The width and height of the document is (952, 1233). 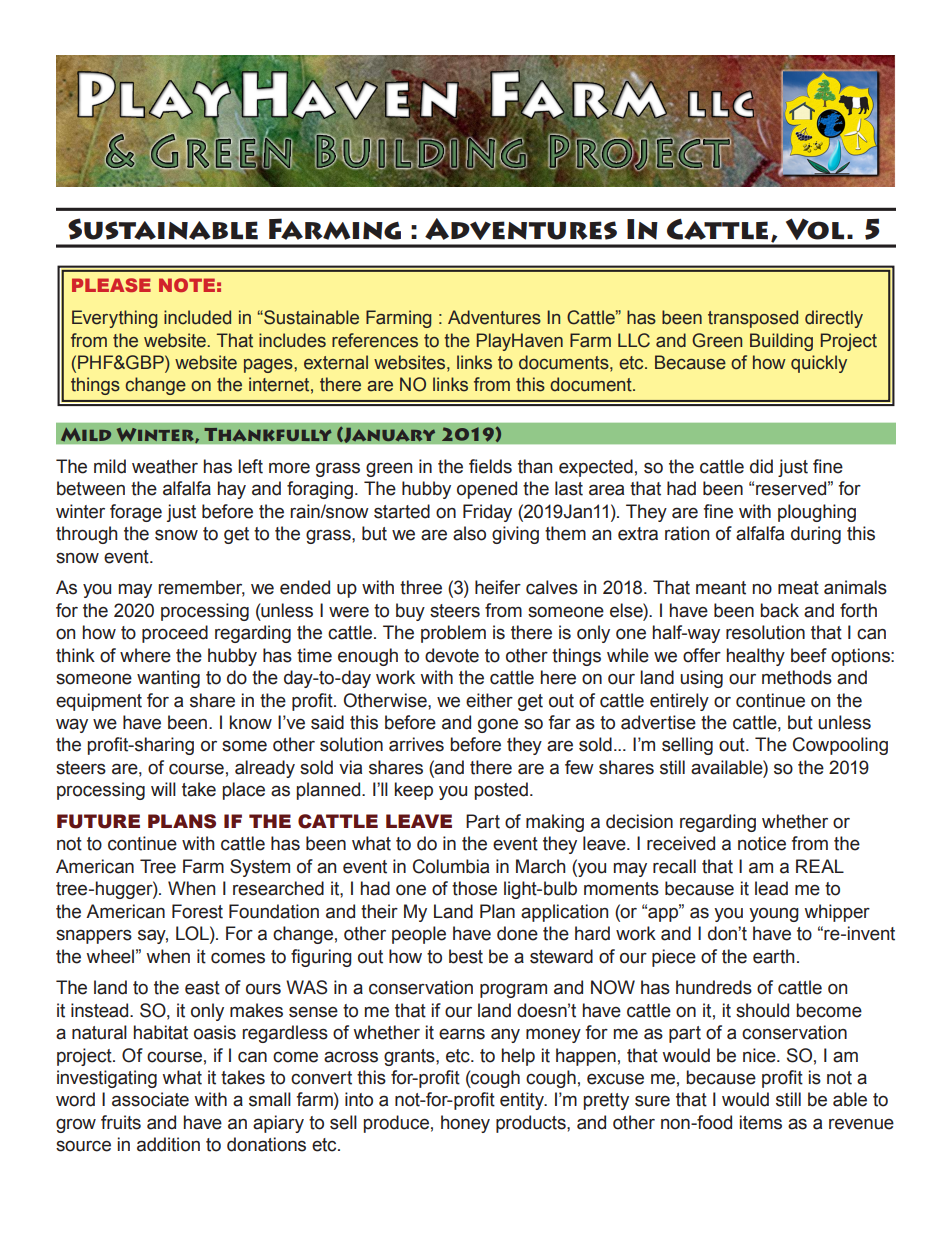 I want to click on best, so click(x=466, y=956).
